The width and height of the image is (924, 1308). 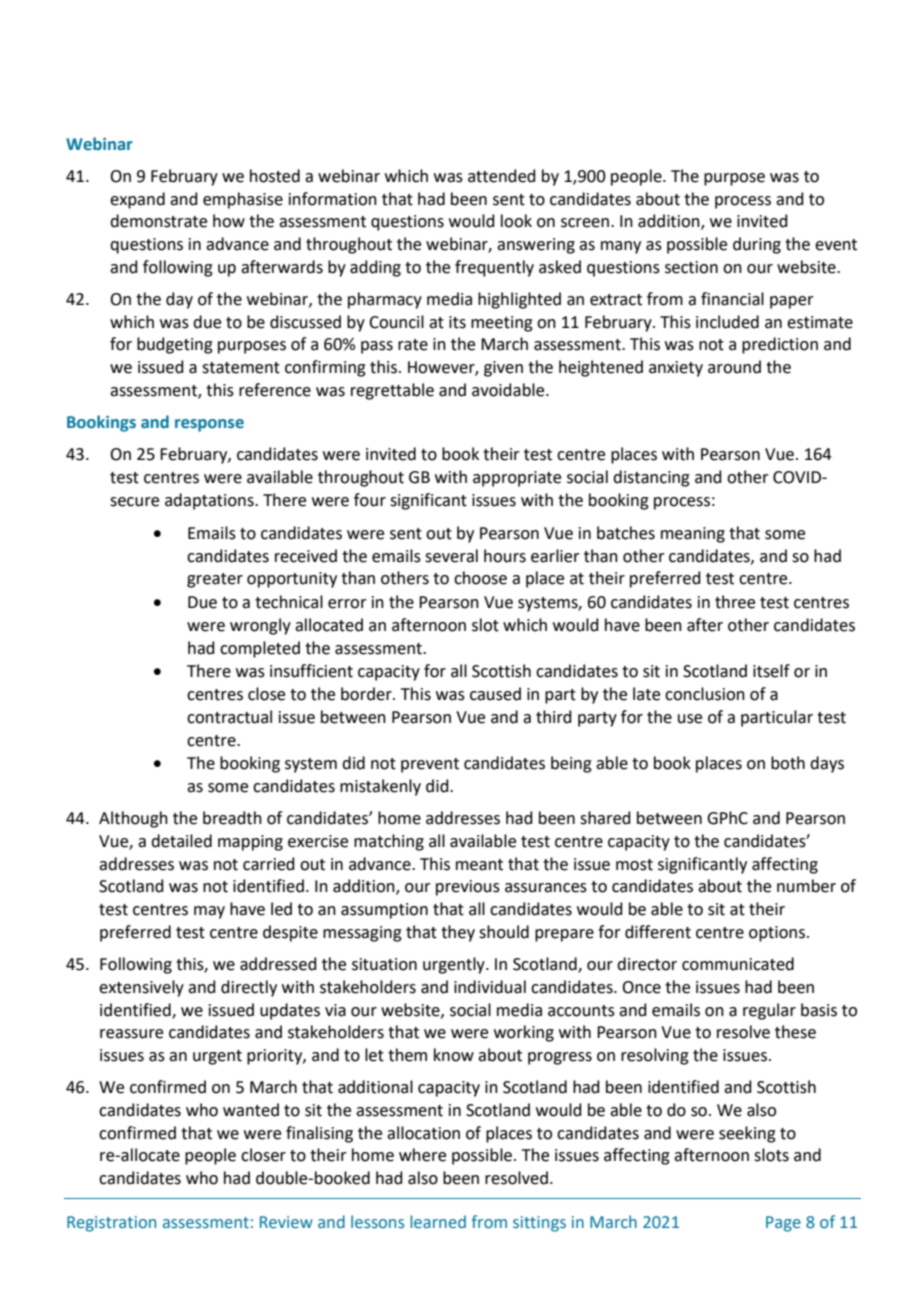 I want to click on emphasise, so click(x=243, y=200).
